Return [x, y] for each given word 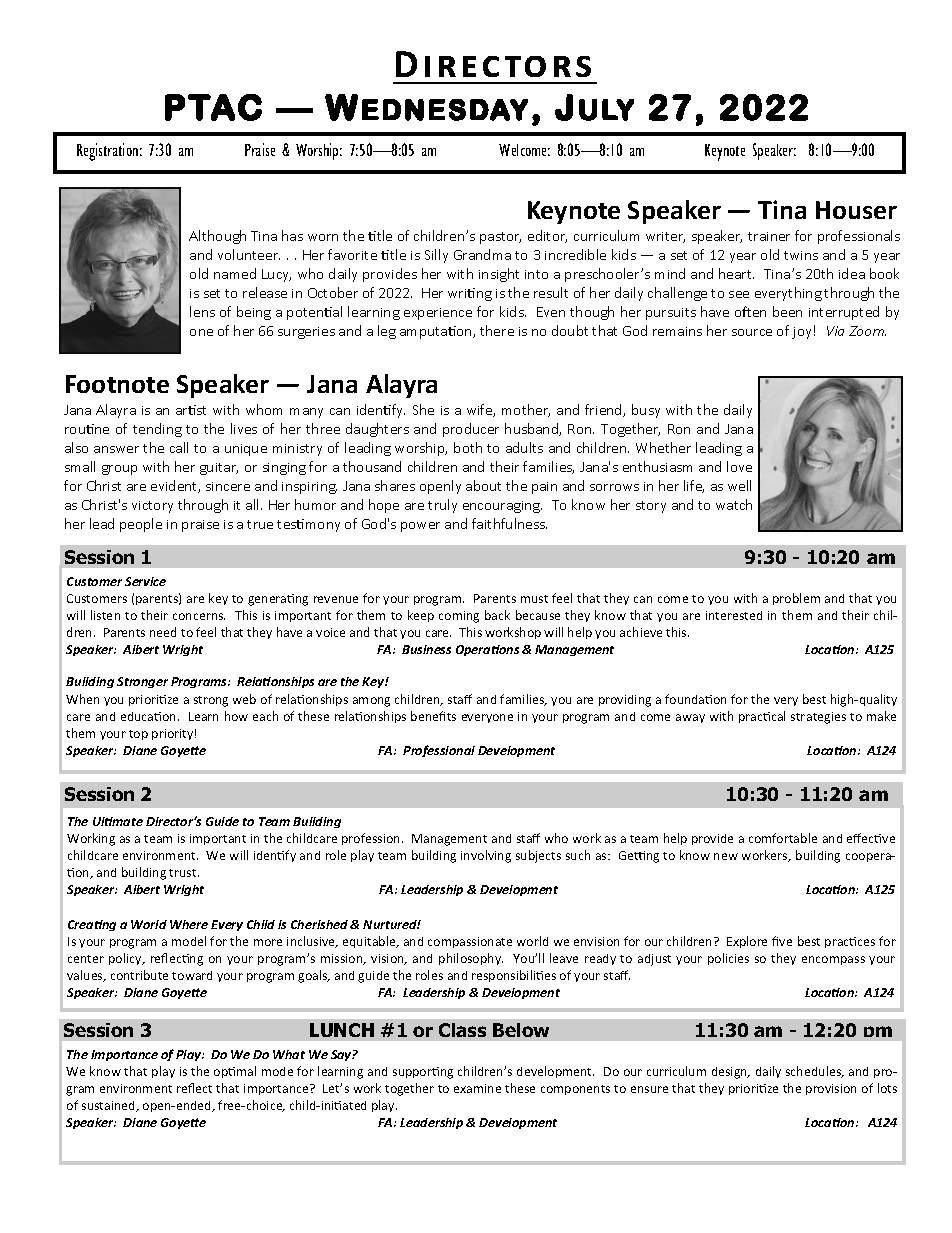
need [163, 632]
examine [477, 1088]
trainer [769, 236]
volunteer [249, 254]
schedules [814, 1072]
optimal [235, 1072]
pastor [500, 238]
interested [734, 615]
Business [426, 649]
